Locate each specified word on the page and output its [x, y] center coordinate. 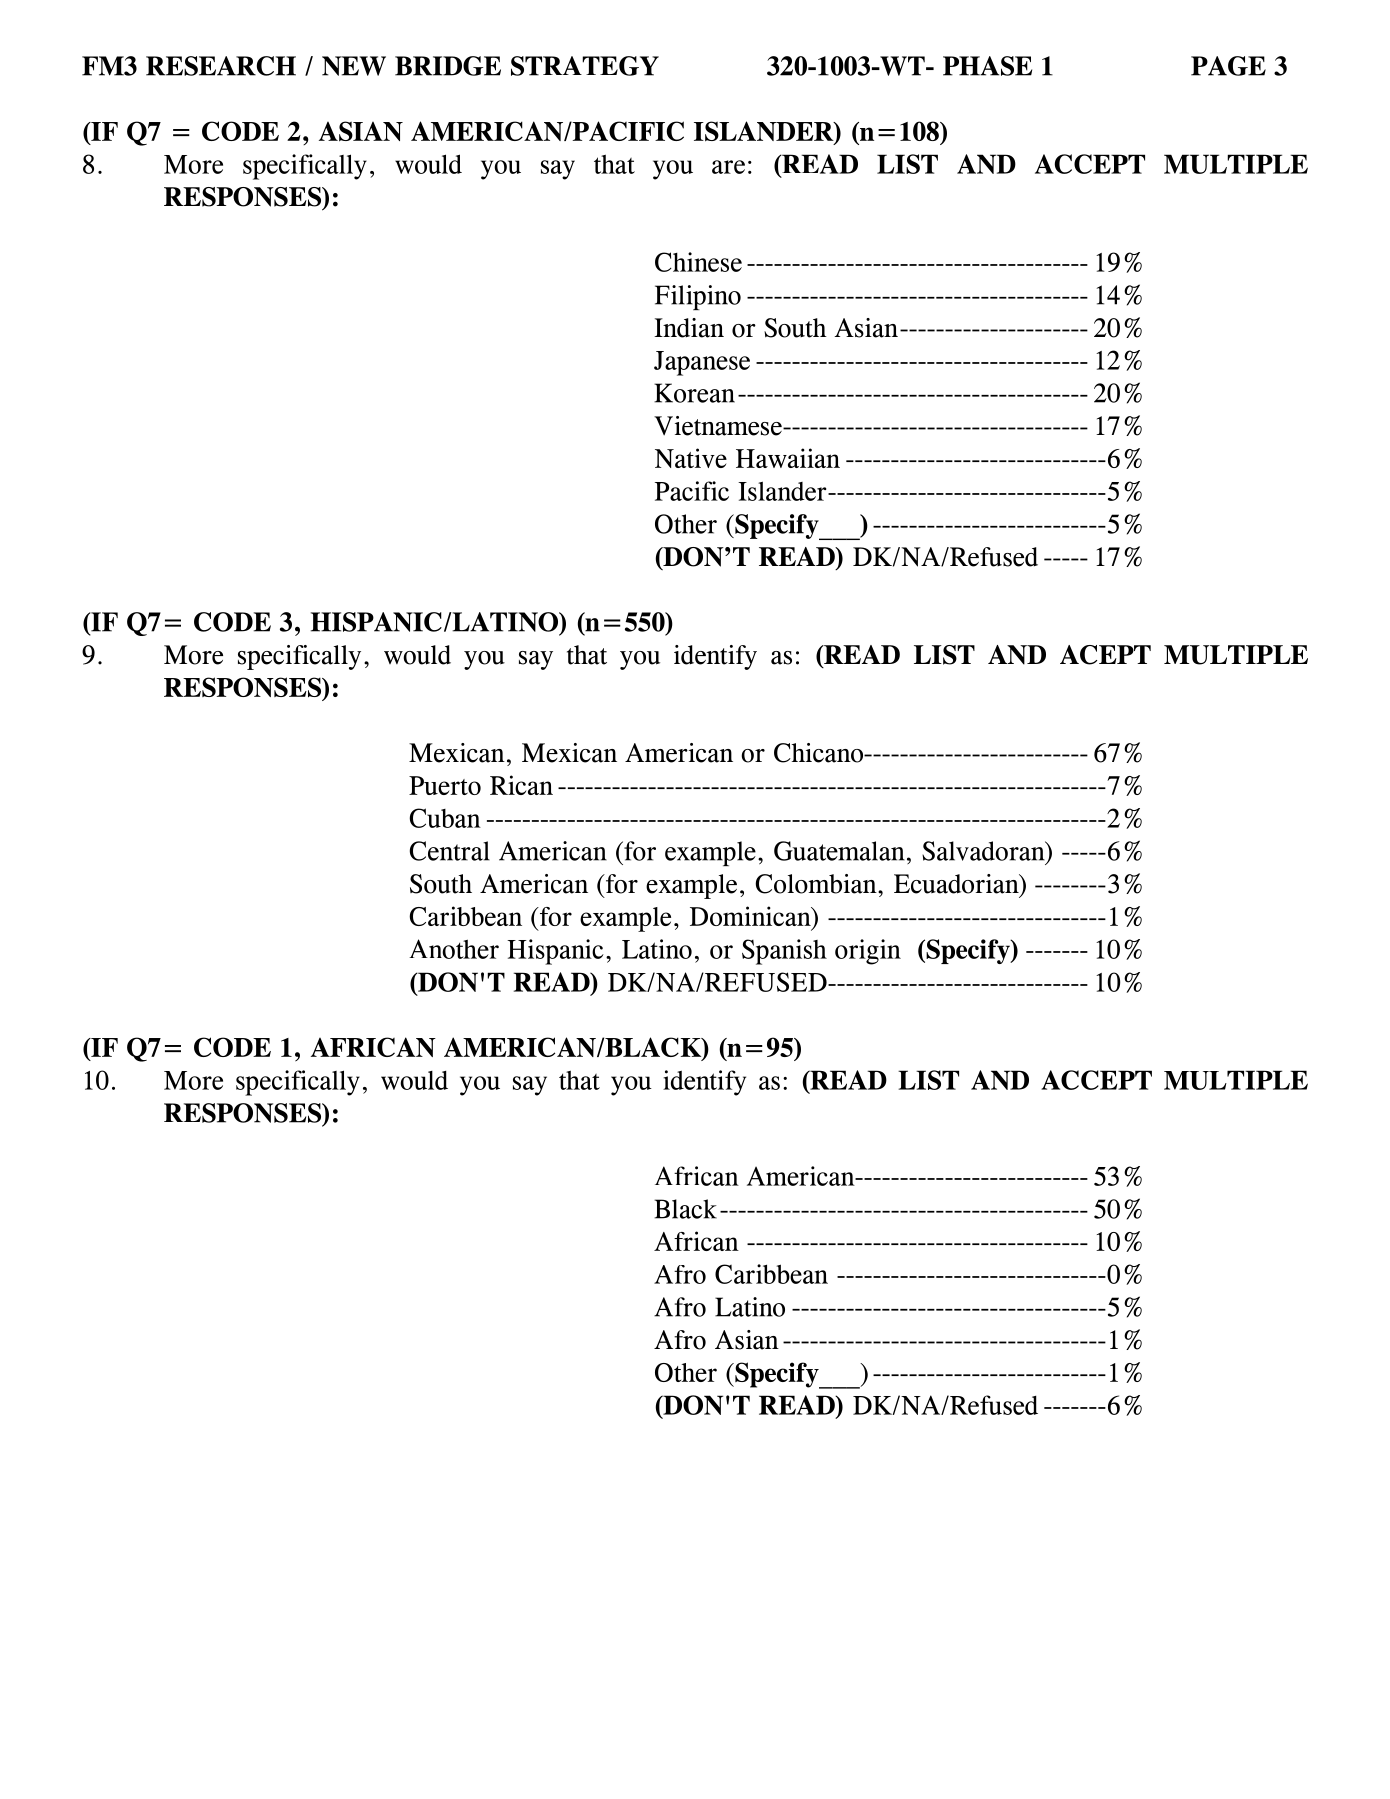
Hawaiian [788, 458]
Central [450, 851]
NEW [354, 66]
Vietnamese [719, 426]
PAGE [1228, 66]
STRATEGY [585, 66]
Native [691, 458]
